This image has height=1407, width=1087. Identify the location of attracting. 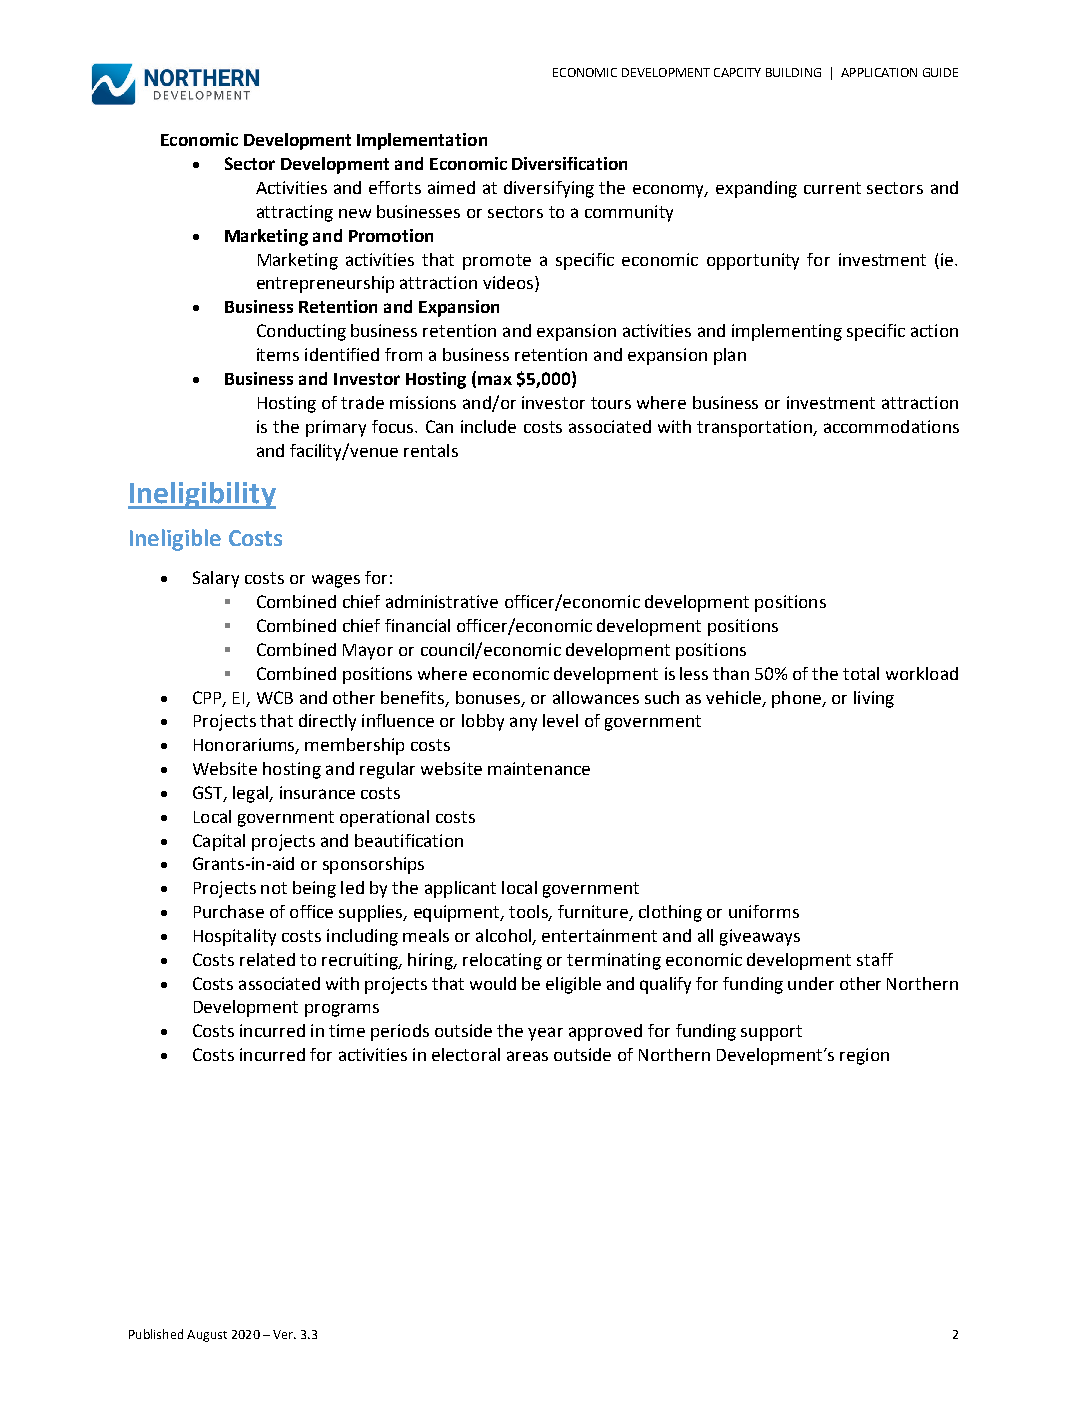
(295, 213).
